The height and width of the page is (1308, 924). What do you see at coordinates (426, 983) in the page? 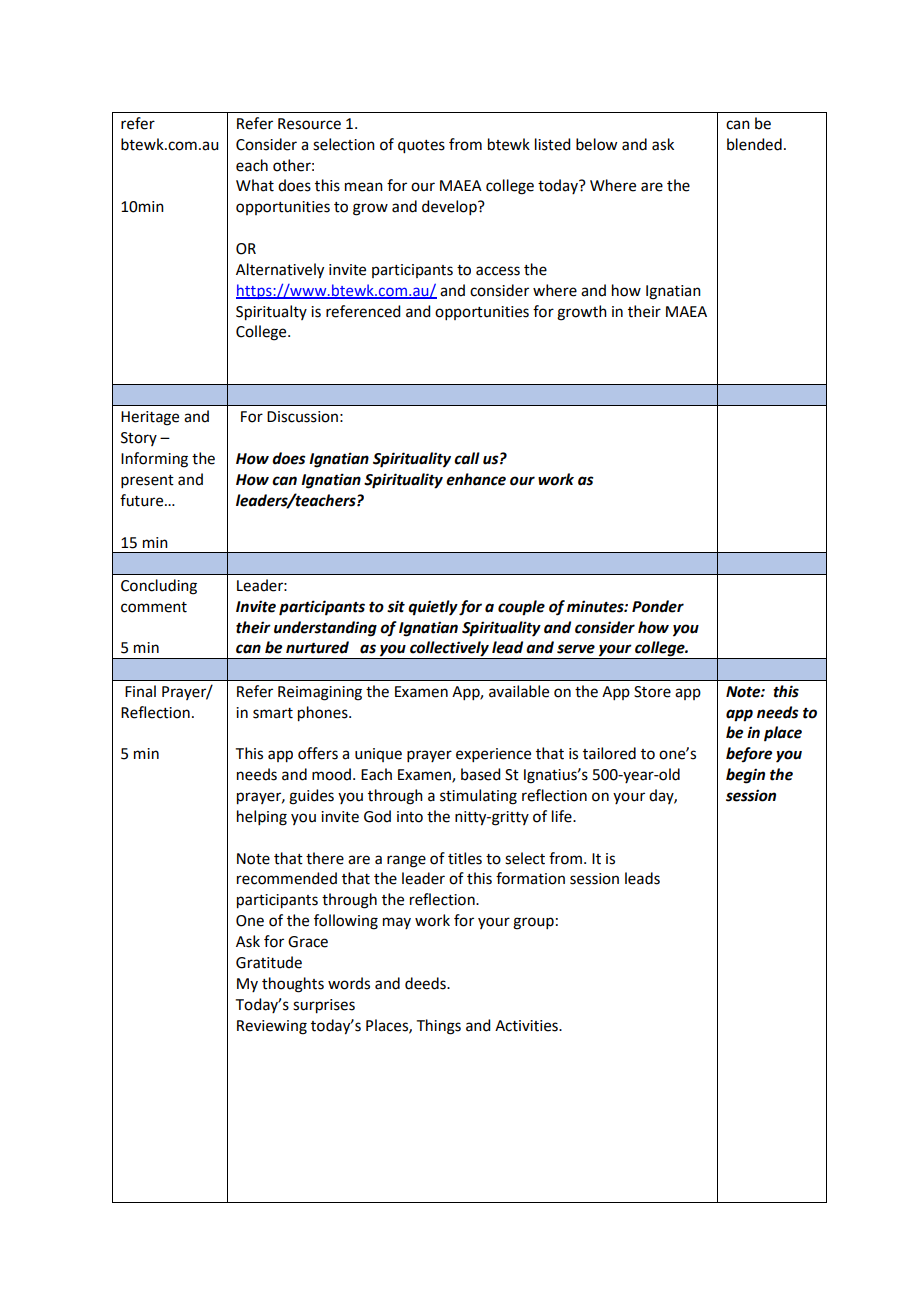
I see `deeds` at bounding box center [426, 983].
